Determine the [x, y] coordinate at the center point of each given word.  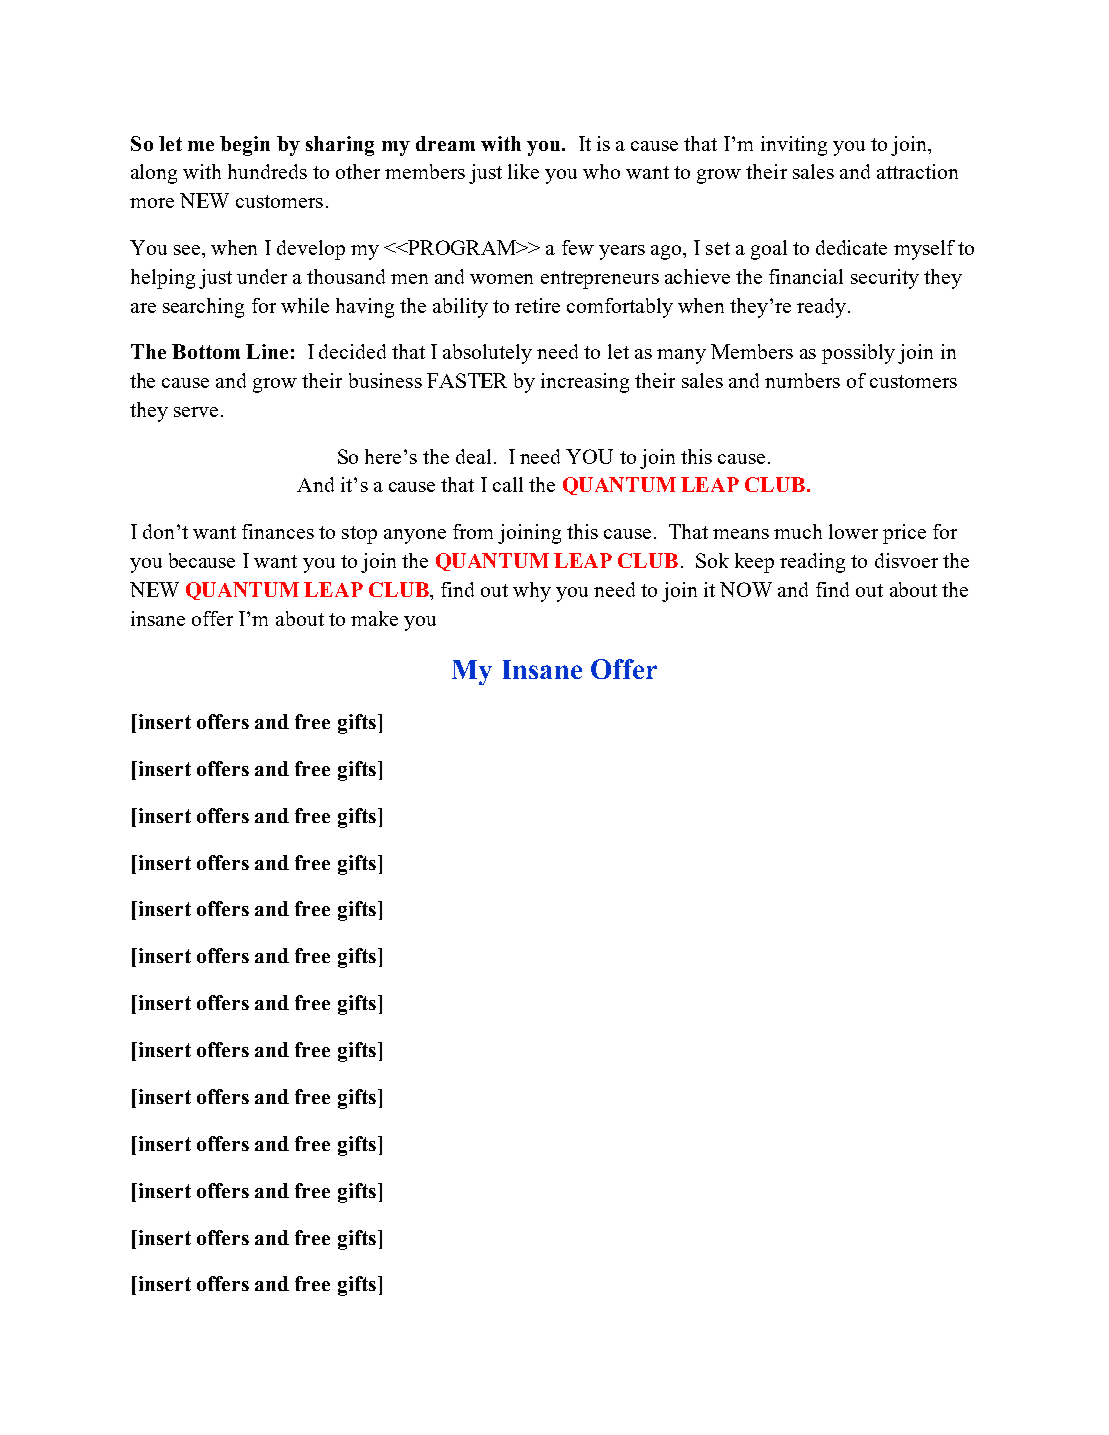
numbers [802, 380]
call [508, 484]
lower [853, 531]
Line [267, 351]
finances [278, 531]
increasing [585, 383]
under [262, 276]
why [532, 592]
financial [806, 276]
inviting [794, 146]
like [523, 171]
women [501, 279]
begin [245, 146]
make [374, 618]
